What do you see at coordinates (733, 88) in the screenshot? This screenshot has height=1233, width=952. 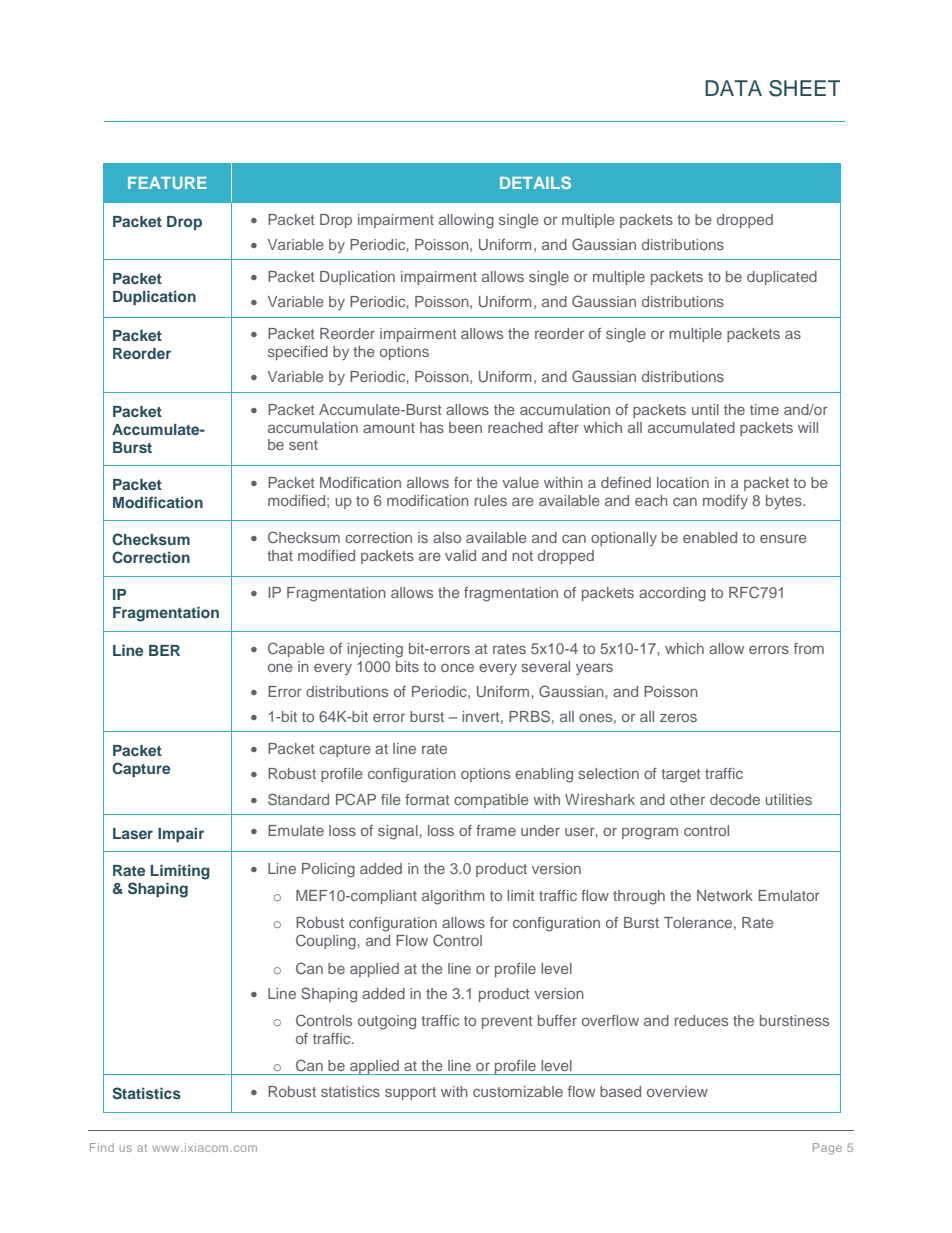 I see `DATA` at bounding box center [733, 88].
